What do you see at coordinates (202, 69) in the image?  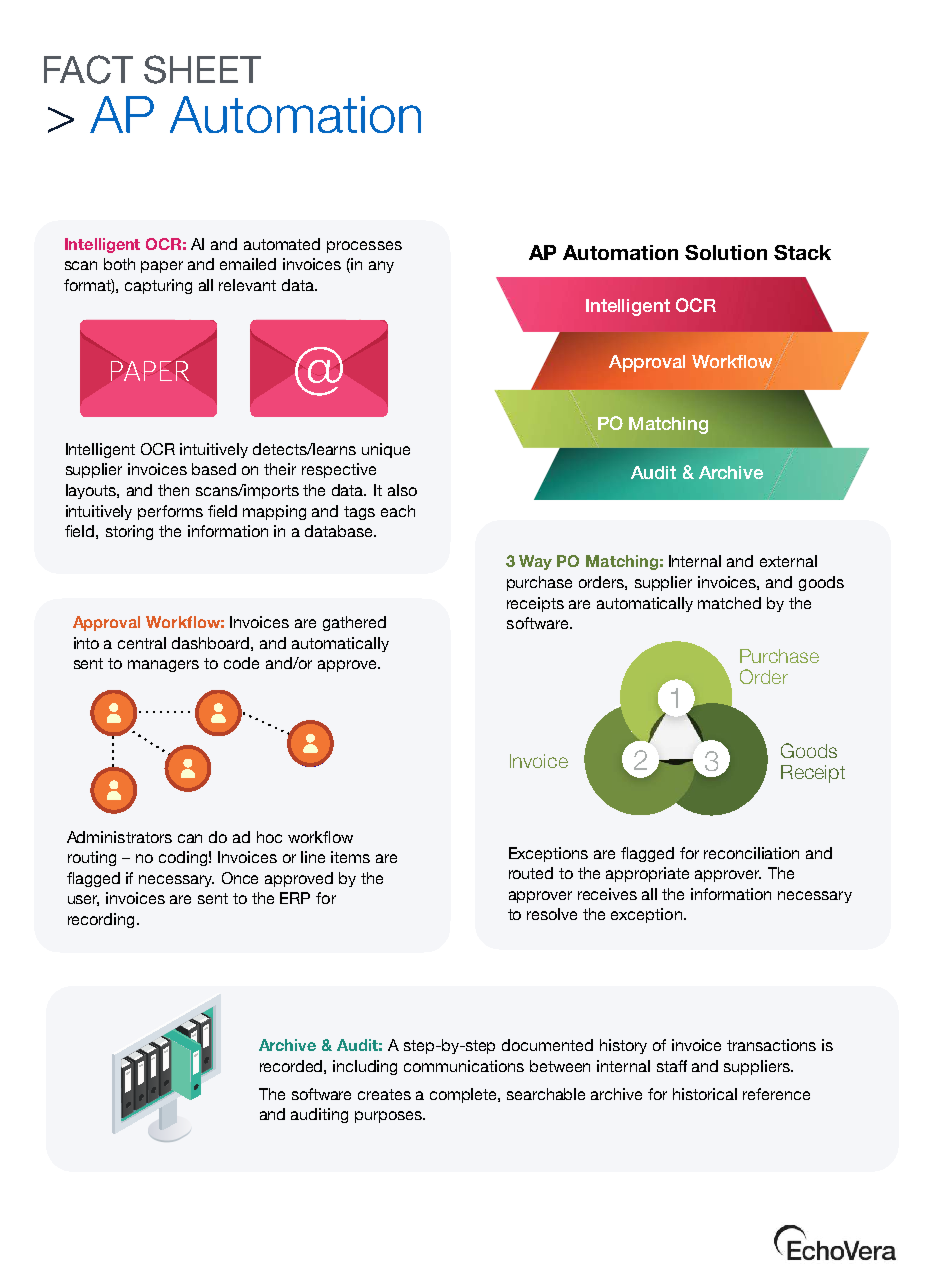 I see `SHEET` at bounding box center [202, 69].
